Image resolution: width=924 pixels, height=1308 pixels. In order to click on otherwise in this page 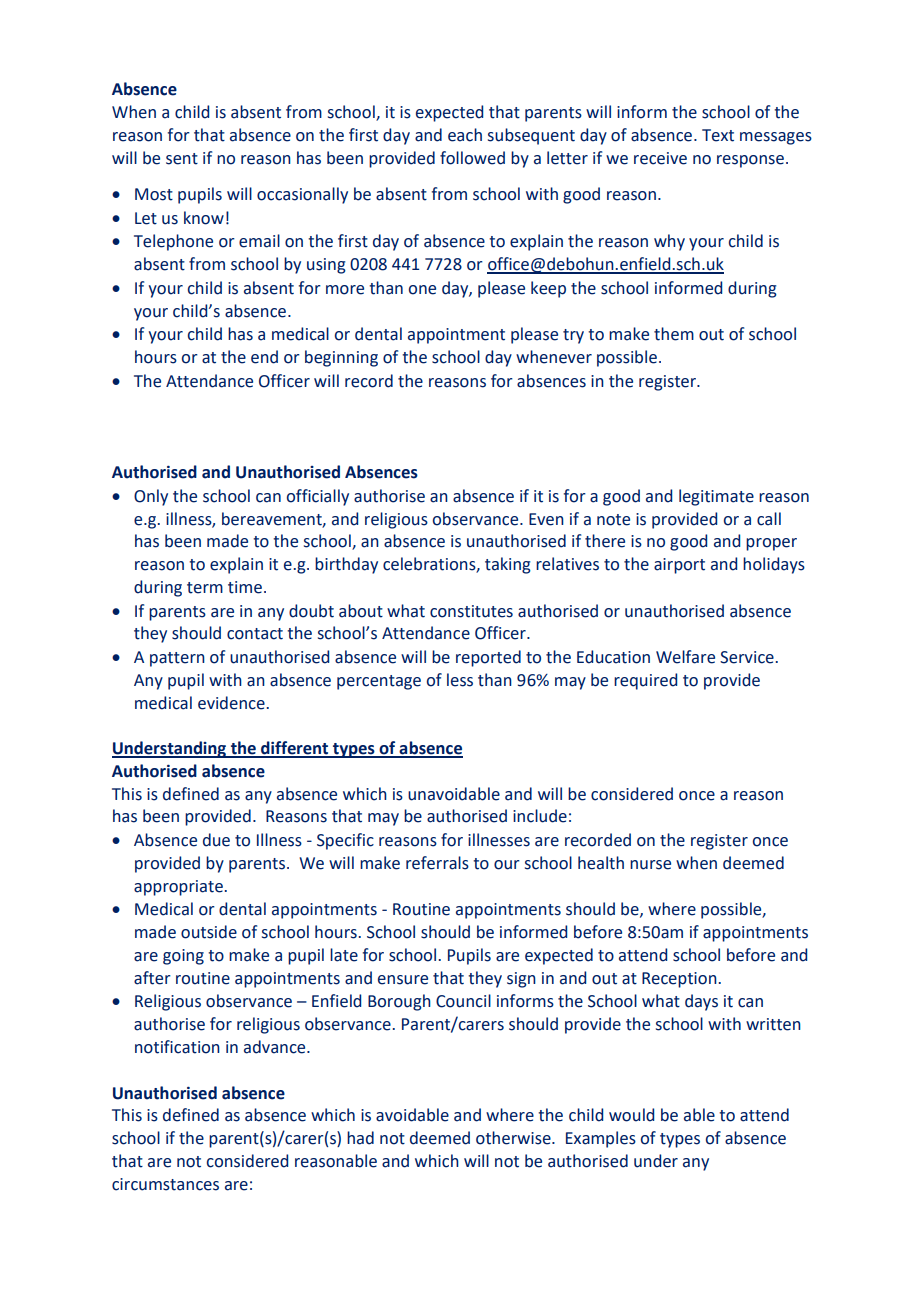, I will do `click(514, 1138)`.
